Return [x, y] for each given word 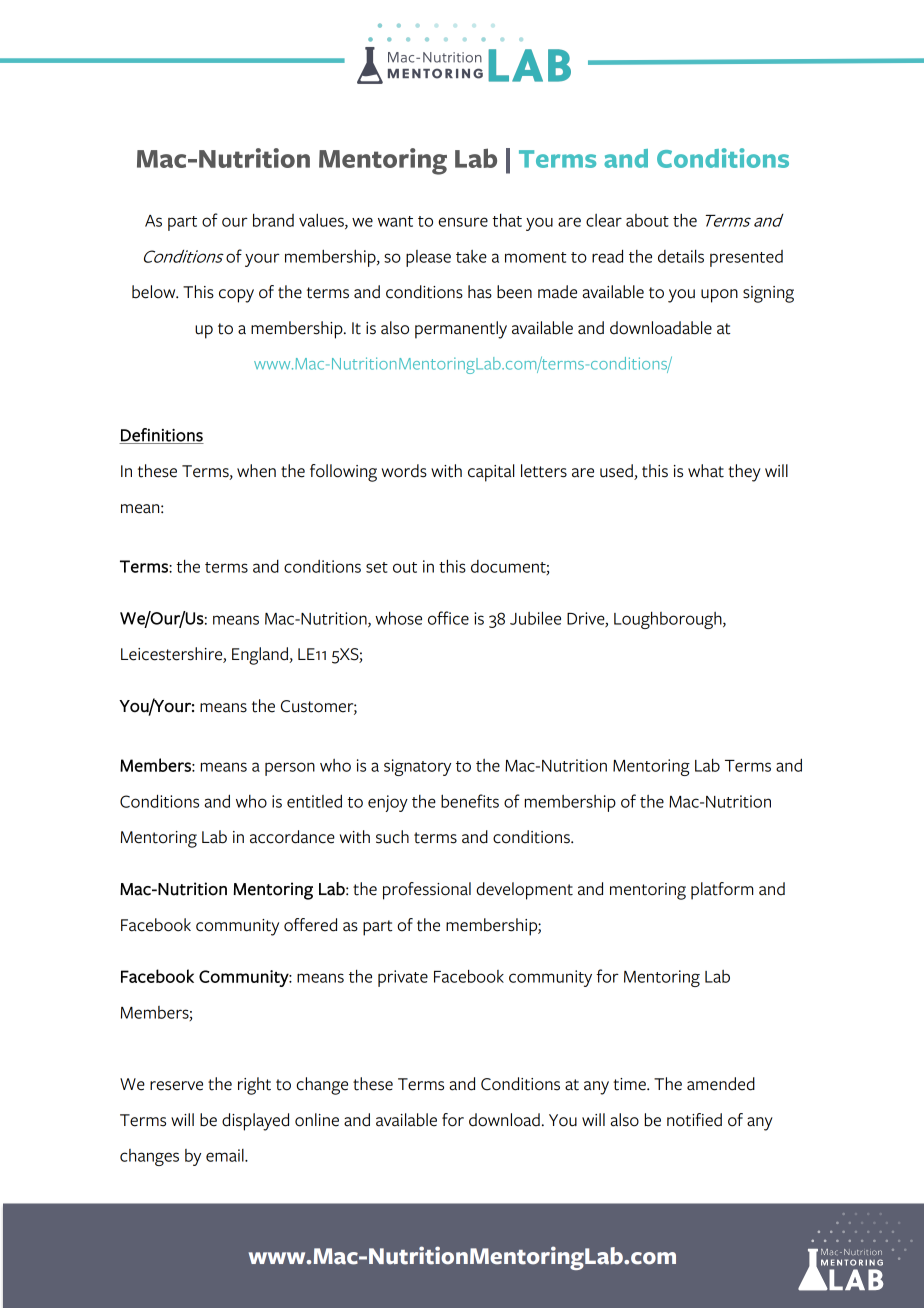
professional [427, 891]
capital [491, 473]
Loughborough [669, 620]
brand [273, 220]
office [448, 618]
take [471, 256]
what [706, 471]
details [681, 256]
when [256, 471]
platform [722, 891]
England [261, 656]
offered [310, 925]
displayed [255, 1122]
